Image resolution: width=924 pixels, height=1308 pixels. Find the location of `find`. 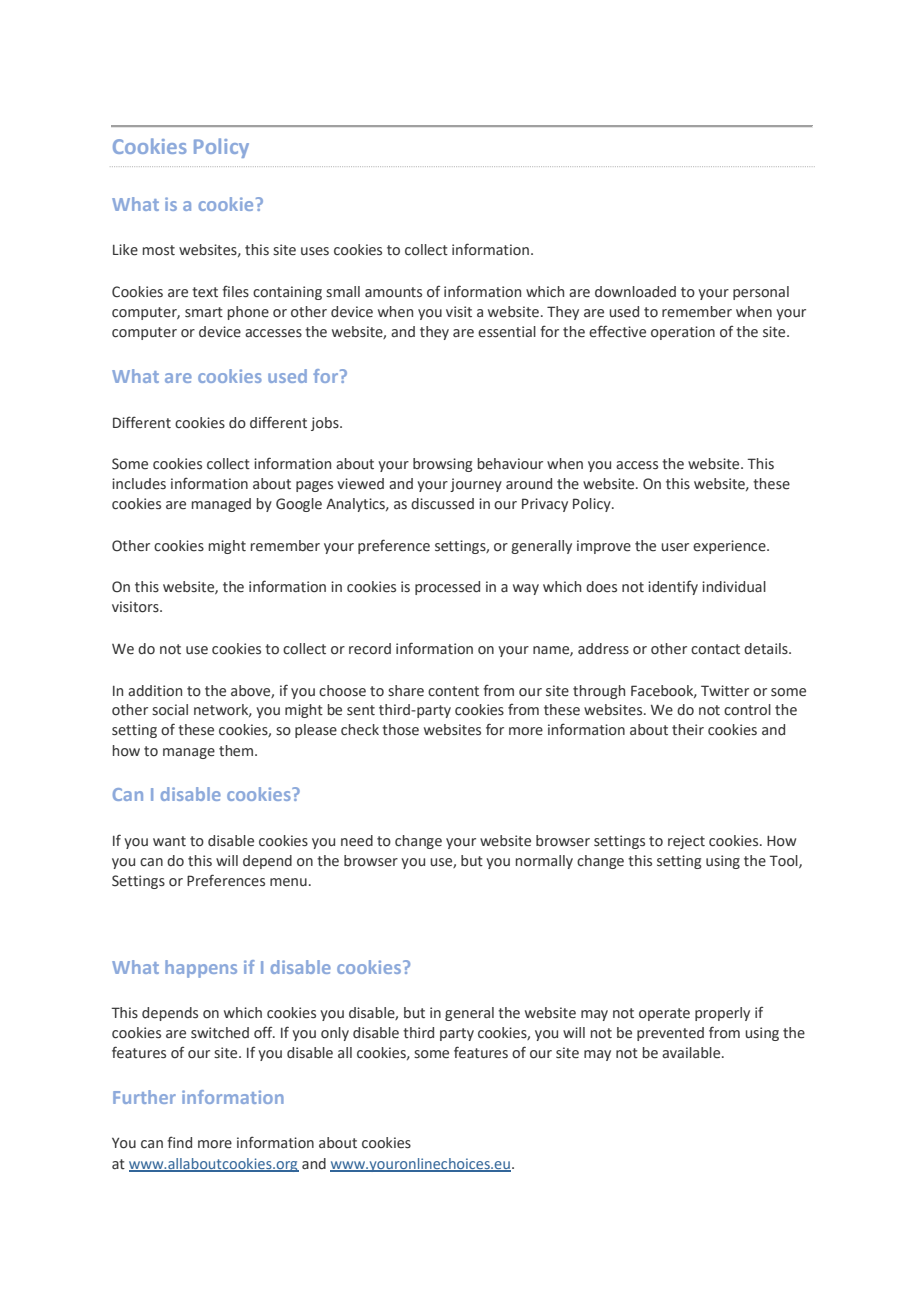

find is located at coordinates (179, 1142).
